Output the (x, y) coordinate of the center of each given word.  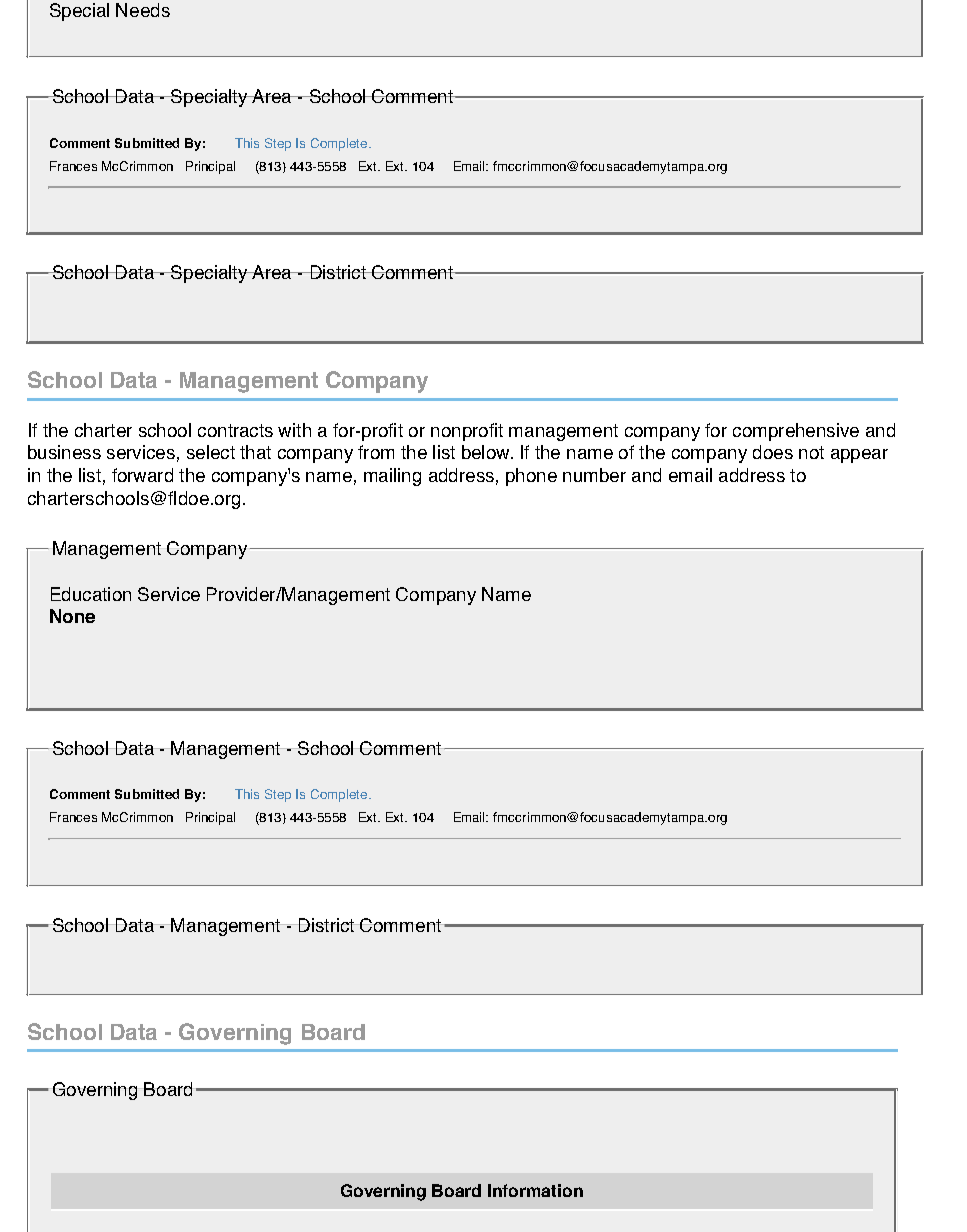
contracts (235, 430)
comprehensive (796, 432)
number (594, 475)
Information (535, 1190)
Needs (143, 10)
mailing (392, 477)
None (72, 616)
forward (142, 475)
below (487, 452)
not (811, 452)
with (294, 430)
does (773, 452)
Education (91, 594)
